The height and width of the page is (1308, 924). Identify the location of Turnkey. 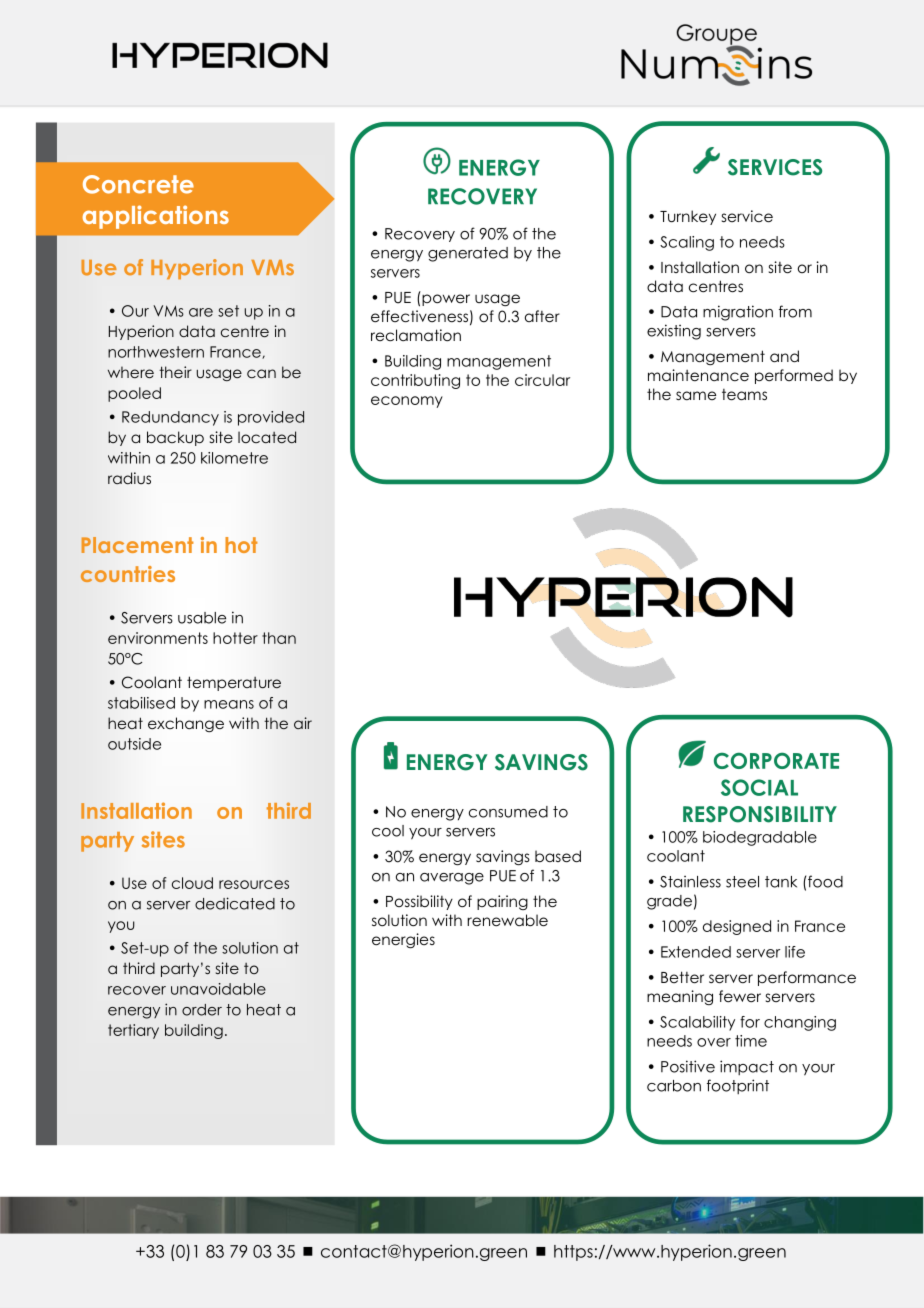
(688, 217).
